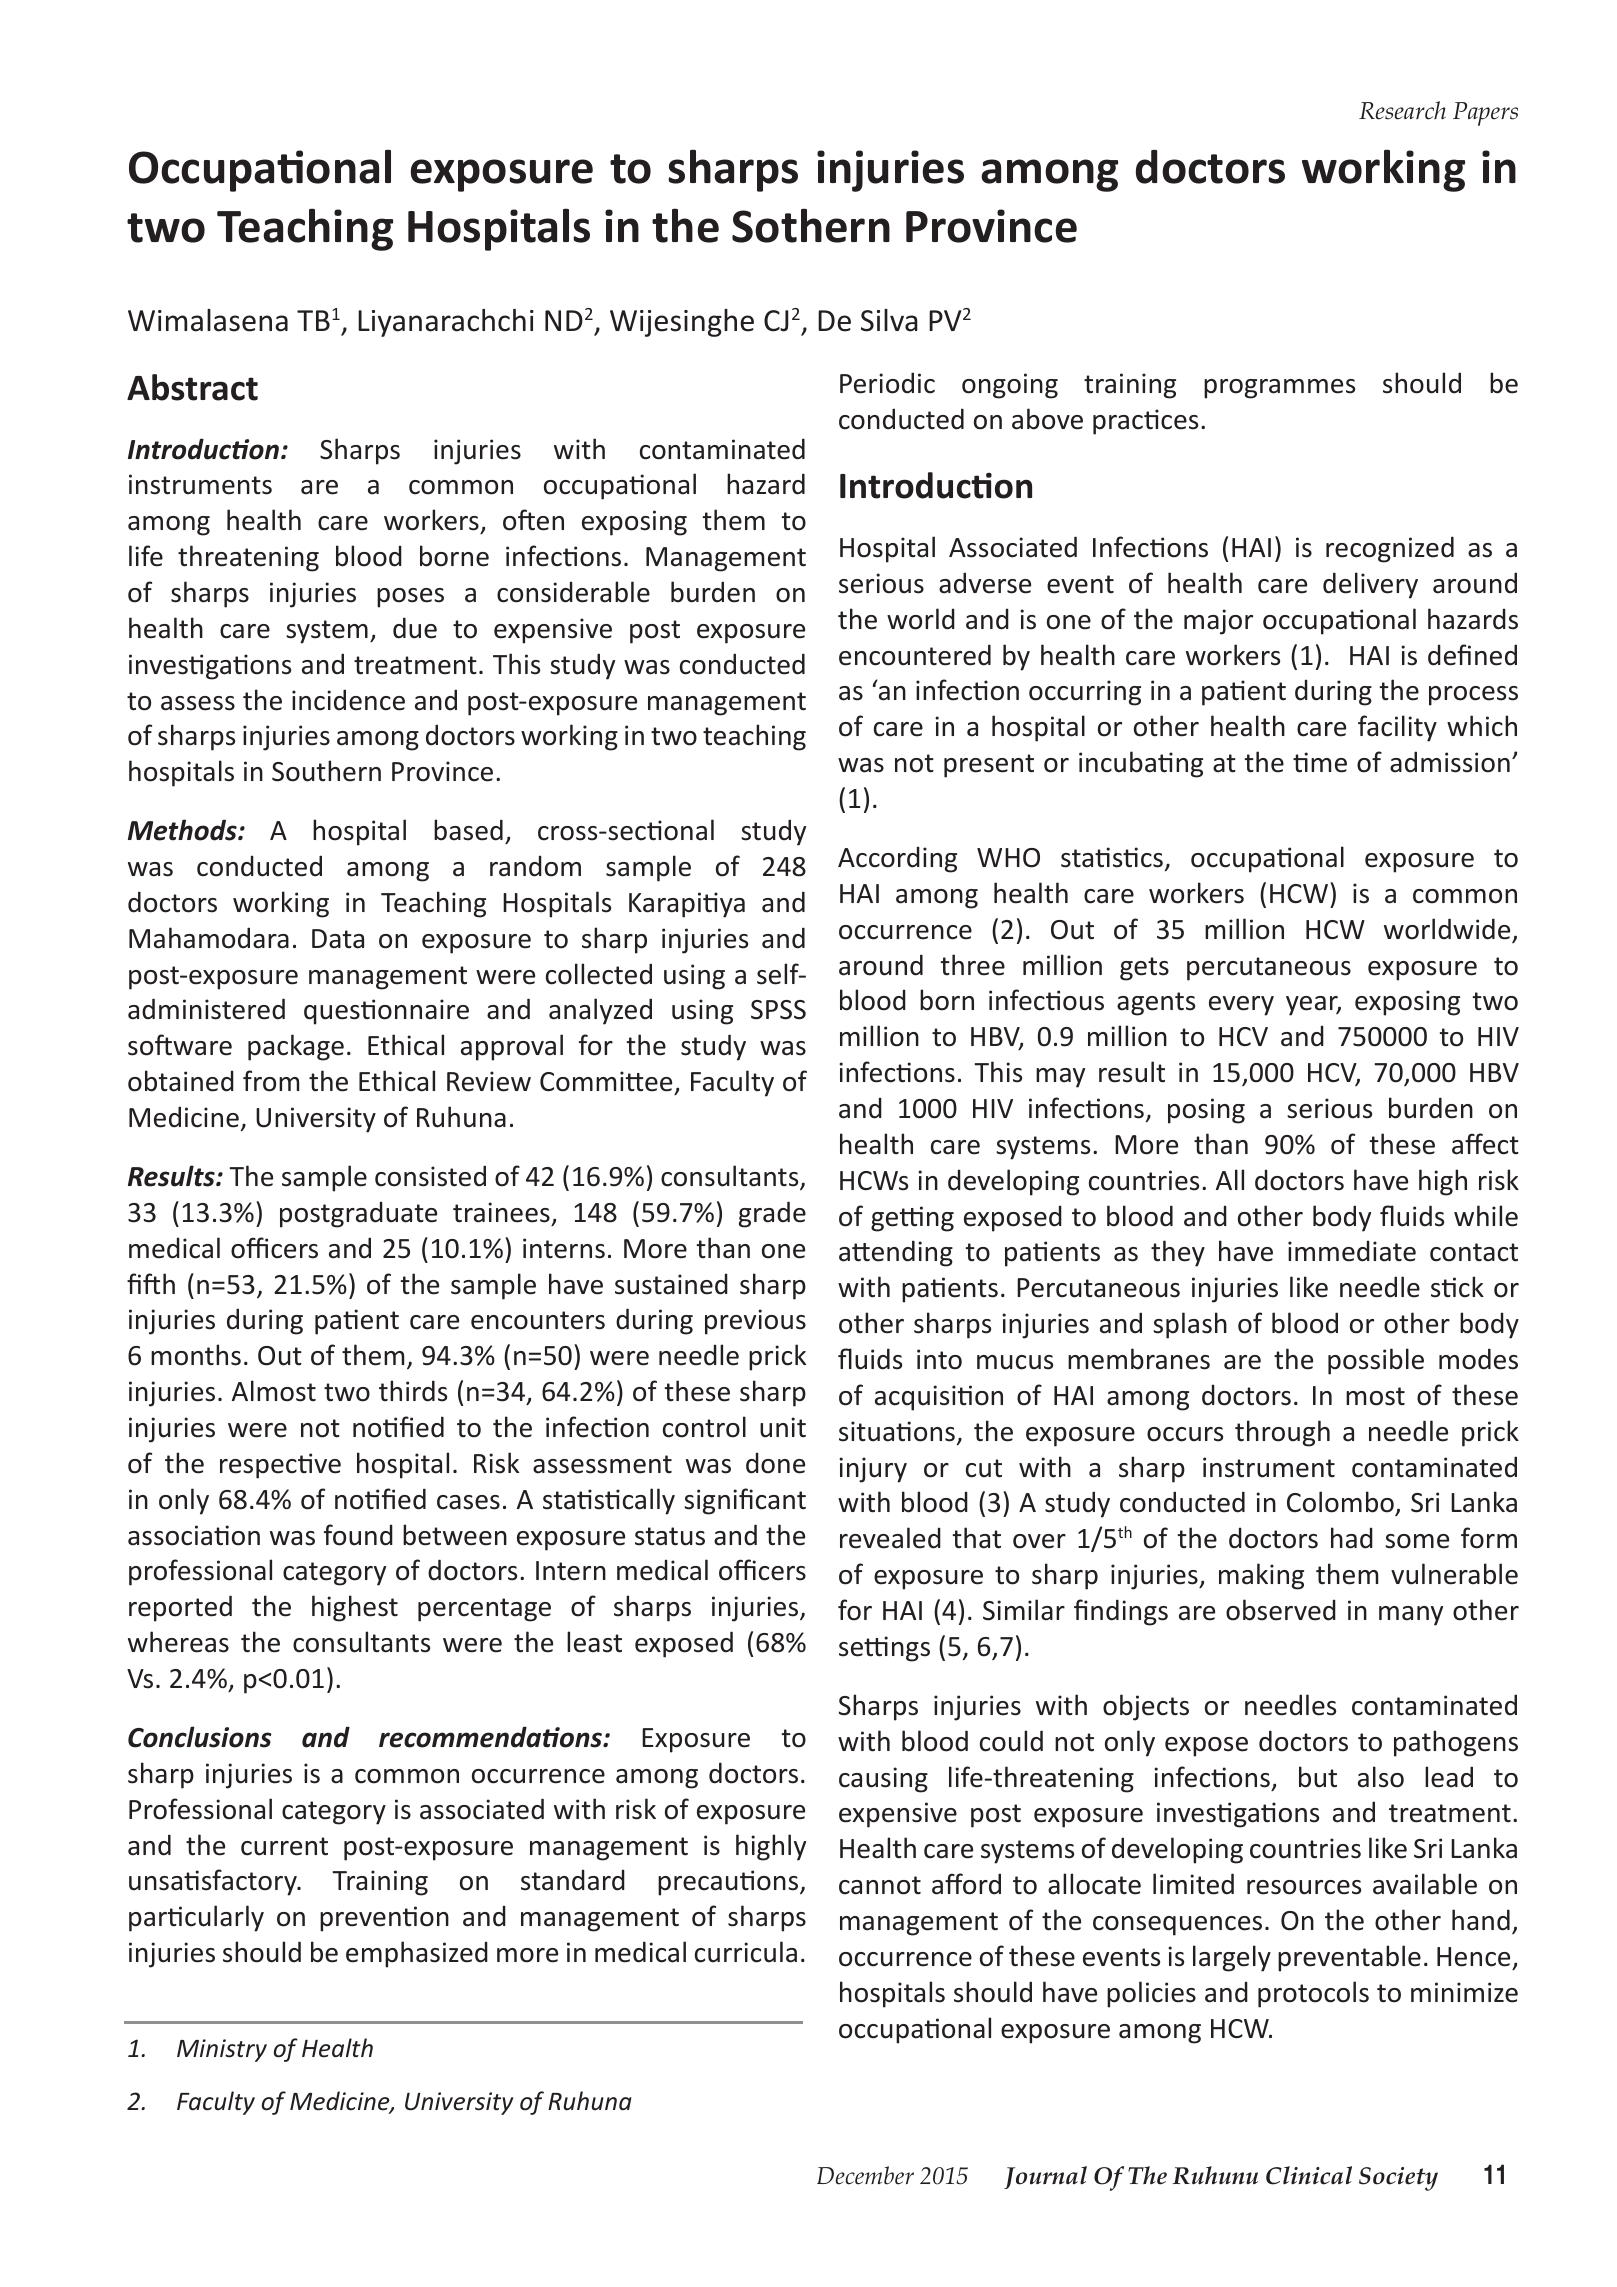 This screenshot has width=1617, height=2287. Describe the element at coordinates (1341, 1503) in the screenshot. I see `Colombo` at that location.
